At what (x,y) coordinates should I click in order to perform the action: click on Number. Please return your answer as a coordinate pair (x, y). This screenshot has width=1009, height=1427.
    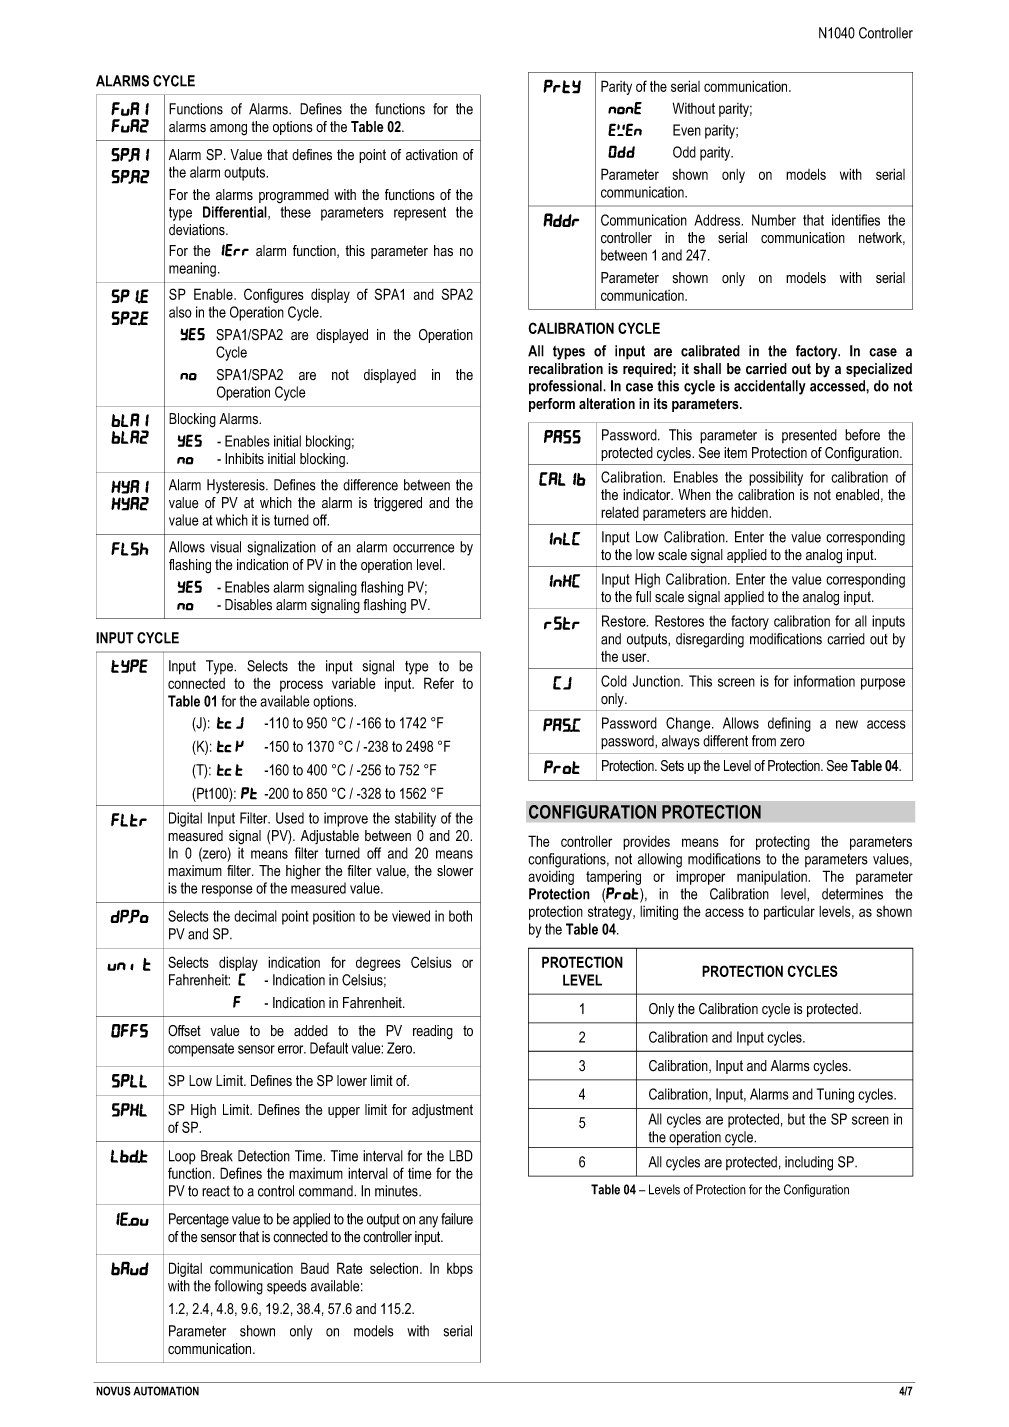
    Looking at the image, I should click on (774, 220).
